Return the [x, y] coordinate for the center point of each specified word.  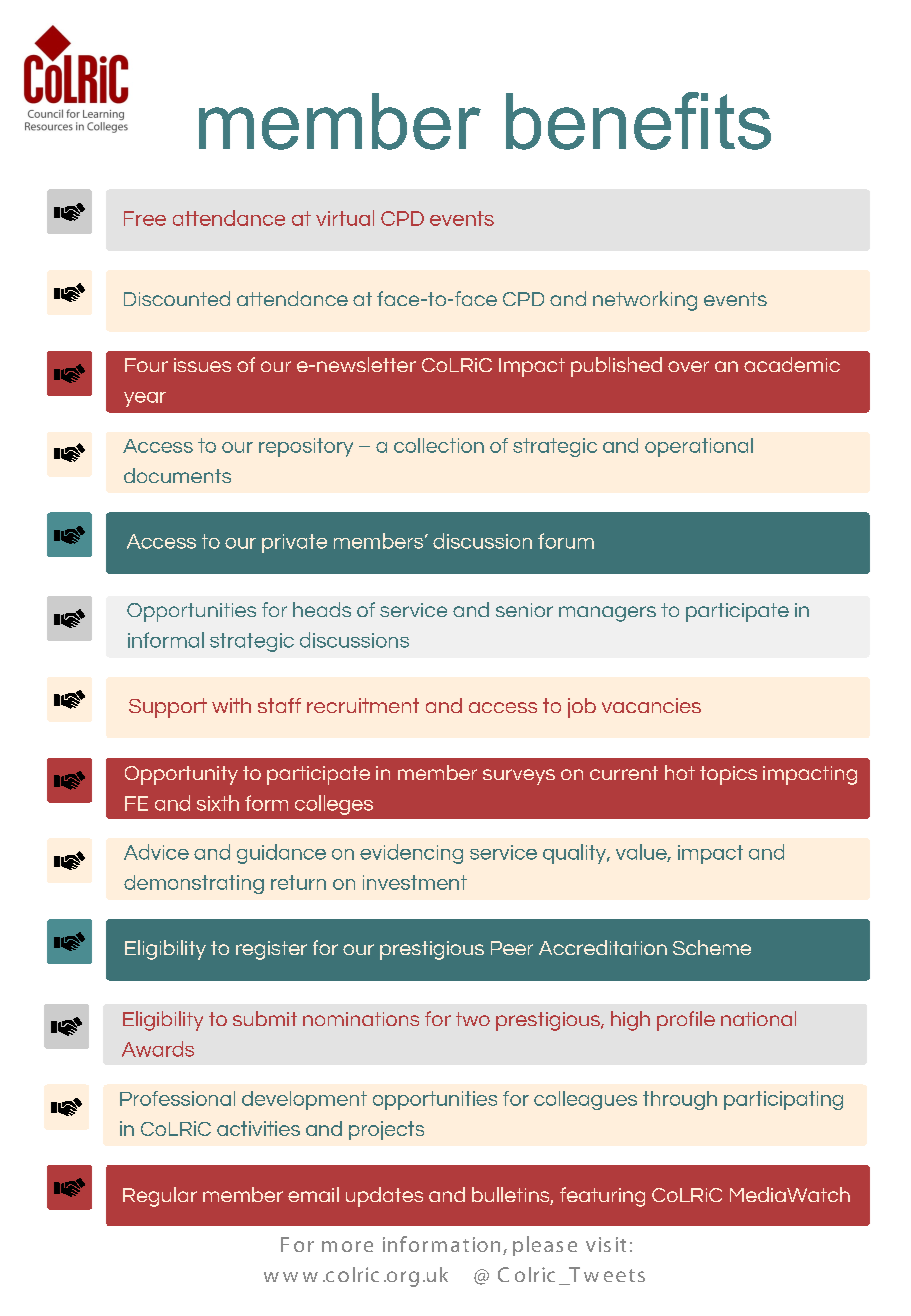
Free [145, 218]
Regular [160, 1197]
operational [699, 447]
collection [439, 445]
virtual [345, 218]
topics [728, 775]
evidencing [411, 854]
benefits [638, 121]
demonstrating [194, 884]
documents [177, 475]
